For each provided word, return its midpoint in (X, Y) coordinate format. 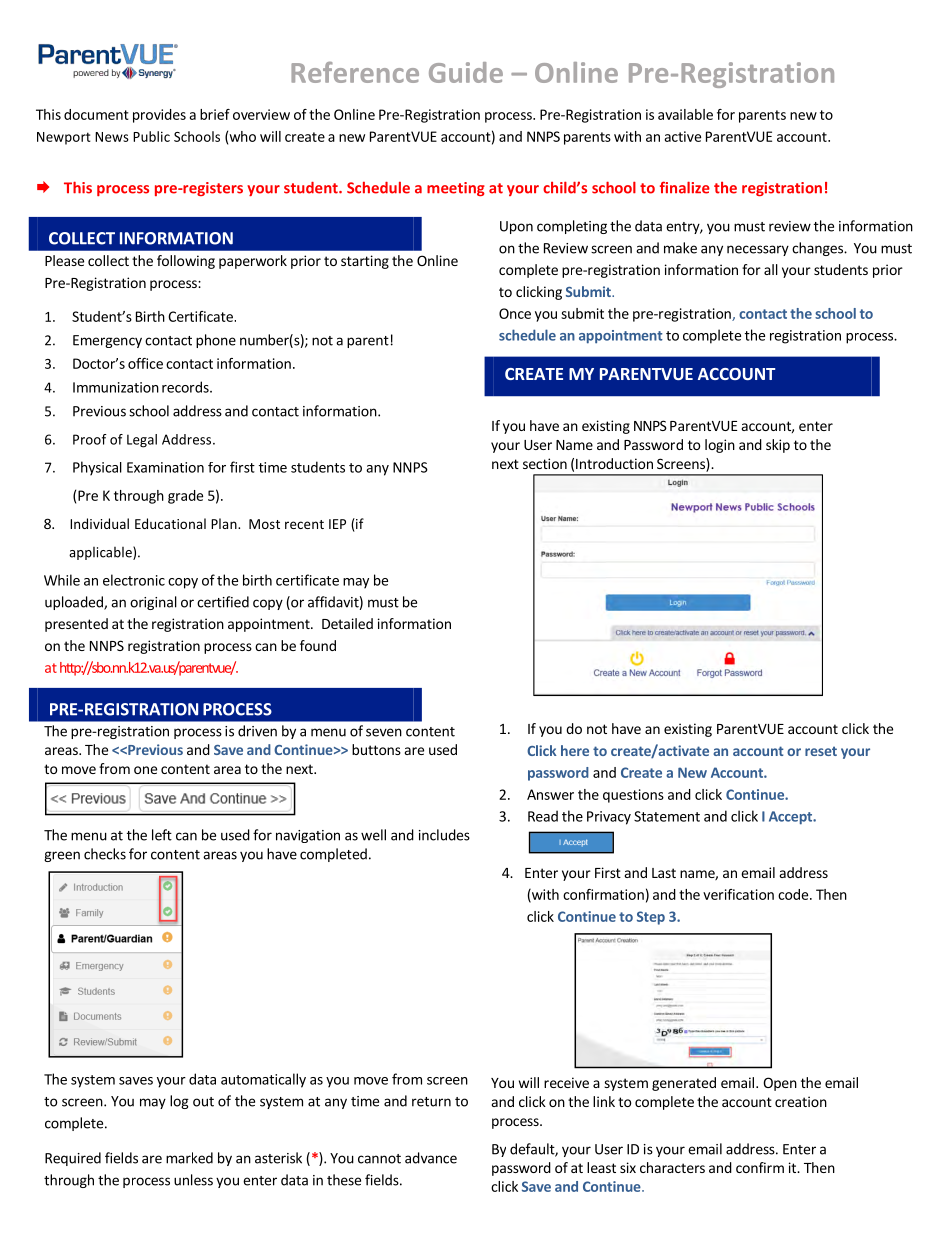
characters (672, 1167)
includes (444, 835)
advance (431, 1158)
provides (159, 116)
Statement (667, 816)
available (685, 114)
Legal (142, 441)
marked (189, 1158)
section (545, 463)
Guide (466, 72)
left (162, 835)
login (720, 446)
